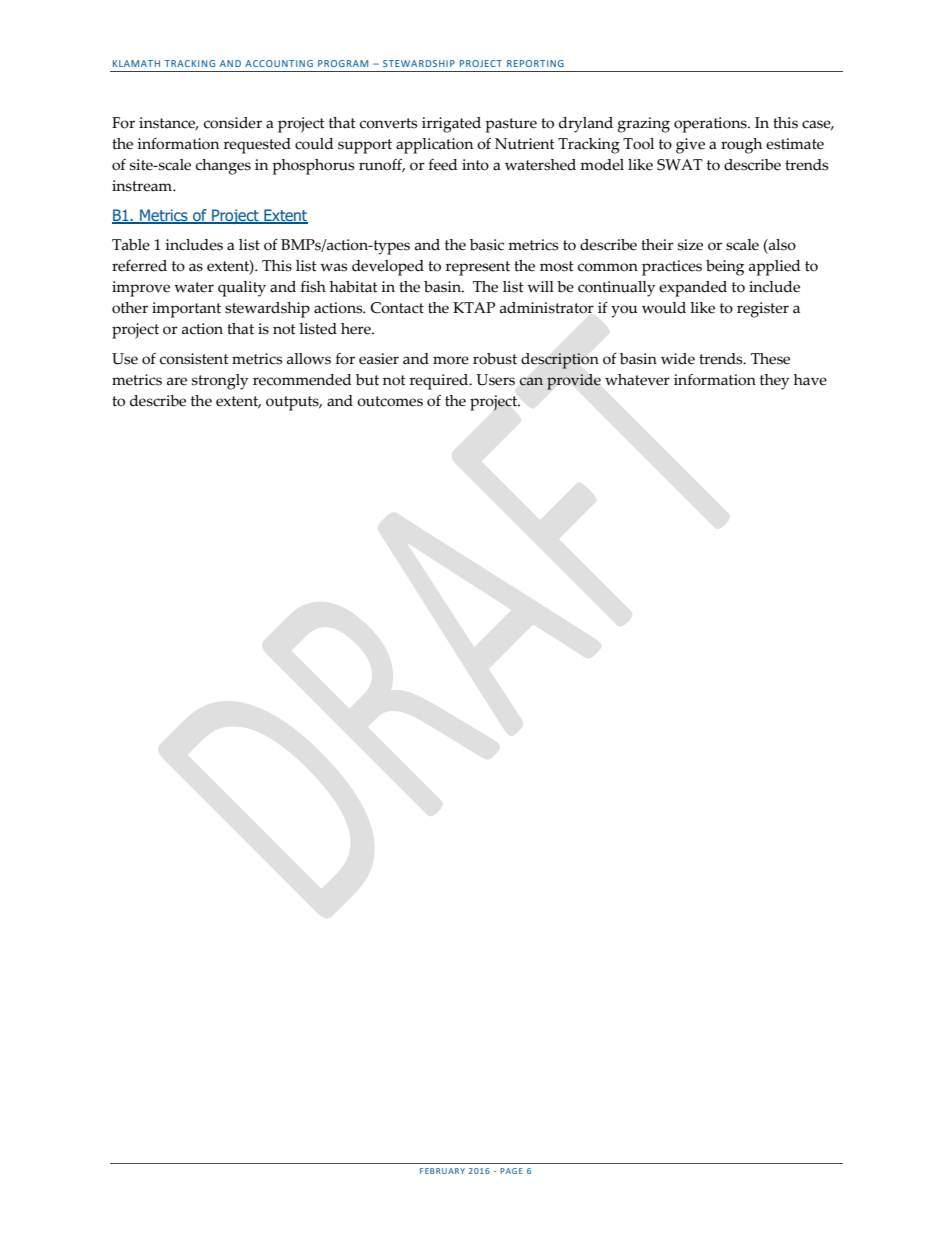 This image has width=952, height=1233. What do you see at coordinates (220, 382) in the image?
I see `strongly` at bounding box center [220, 382].
